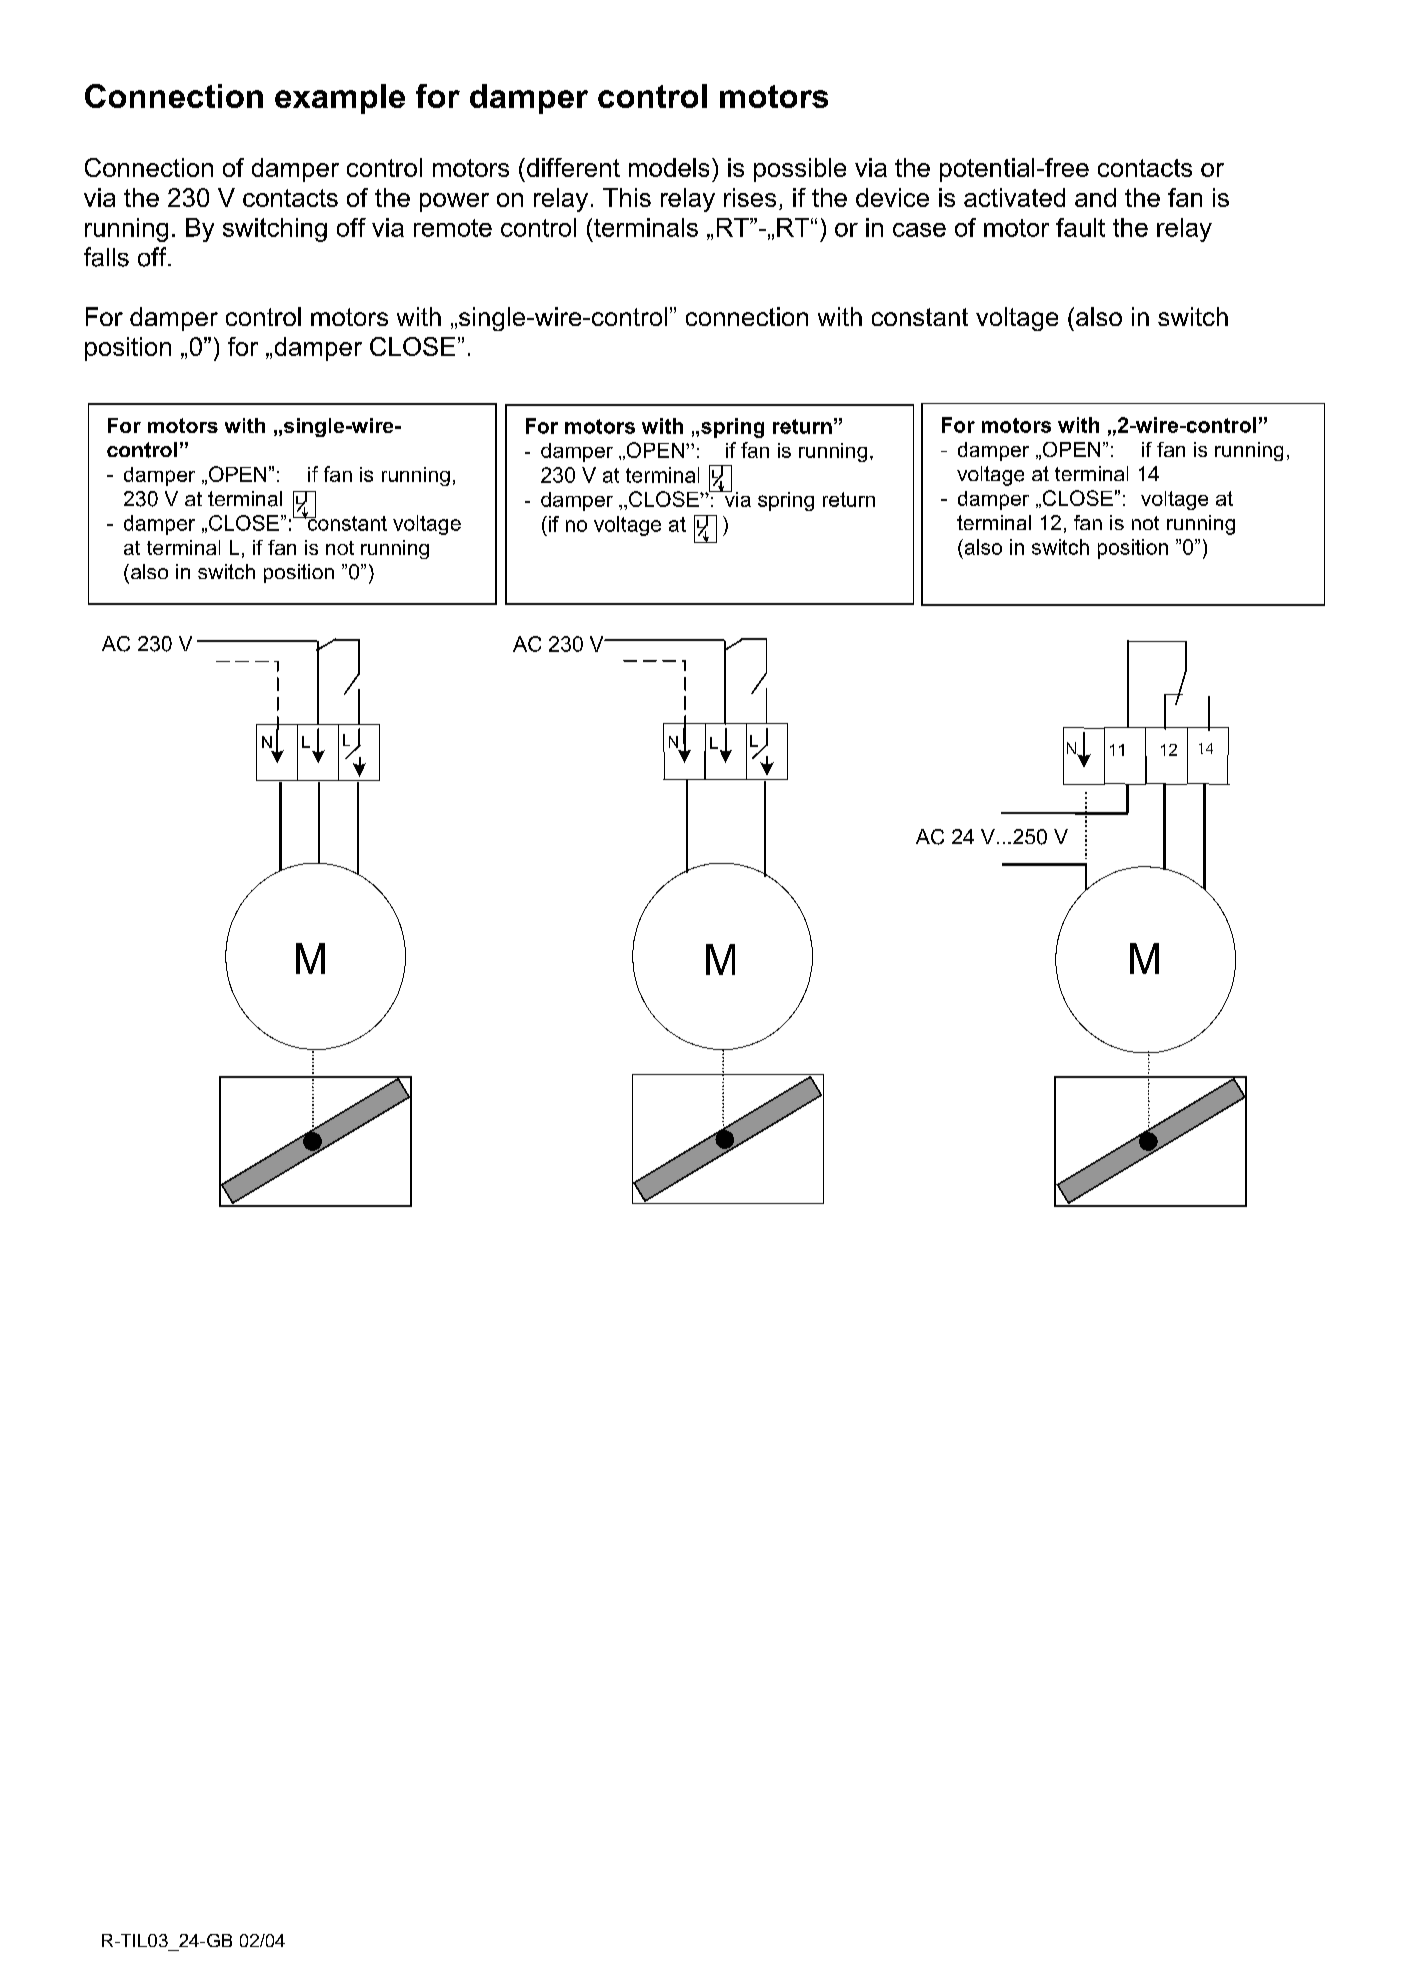 Image resolution: width=1403 pixels, height=1985 pixels. Describe the element at coordinates (340, 99) in the screenshot. I see `example` at that location.
